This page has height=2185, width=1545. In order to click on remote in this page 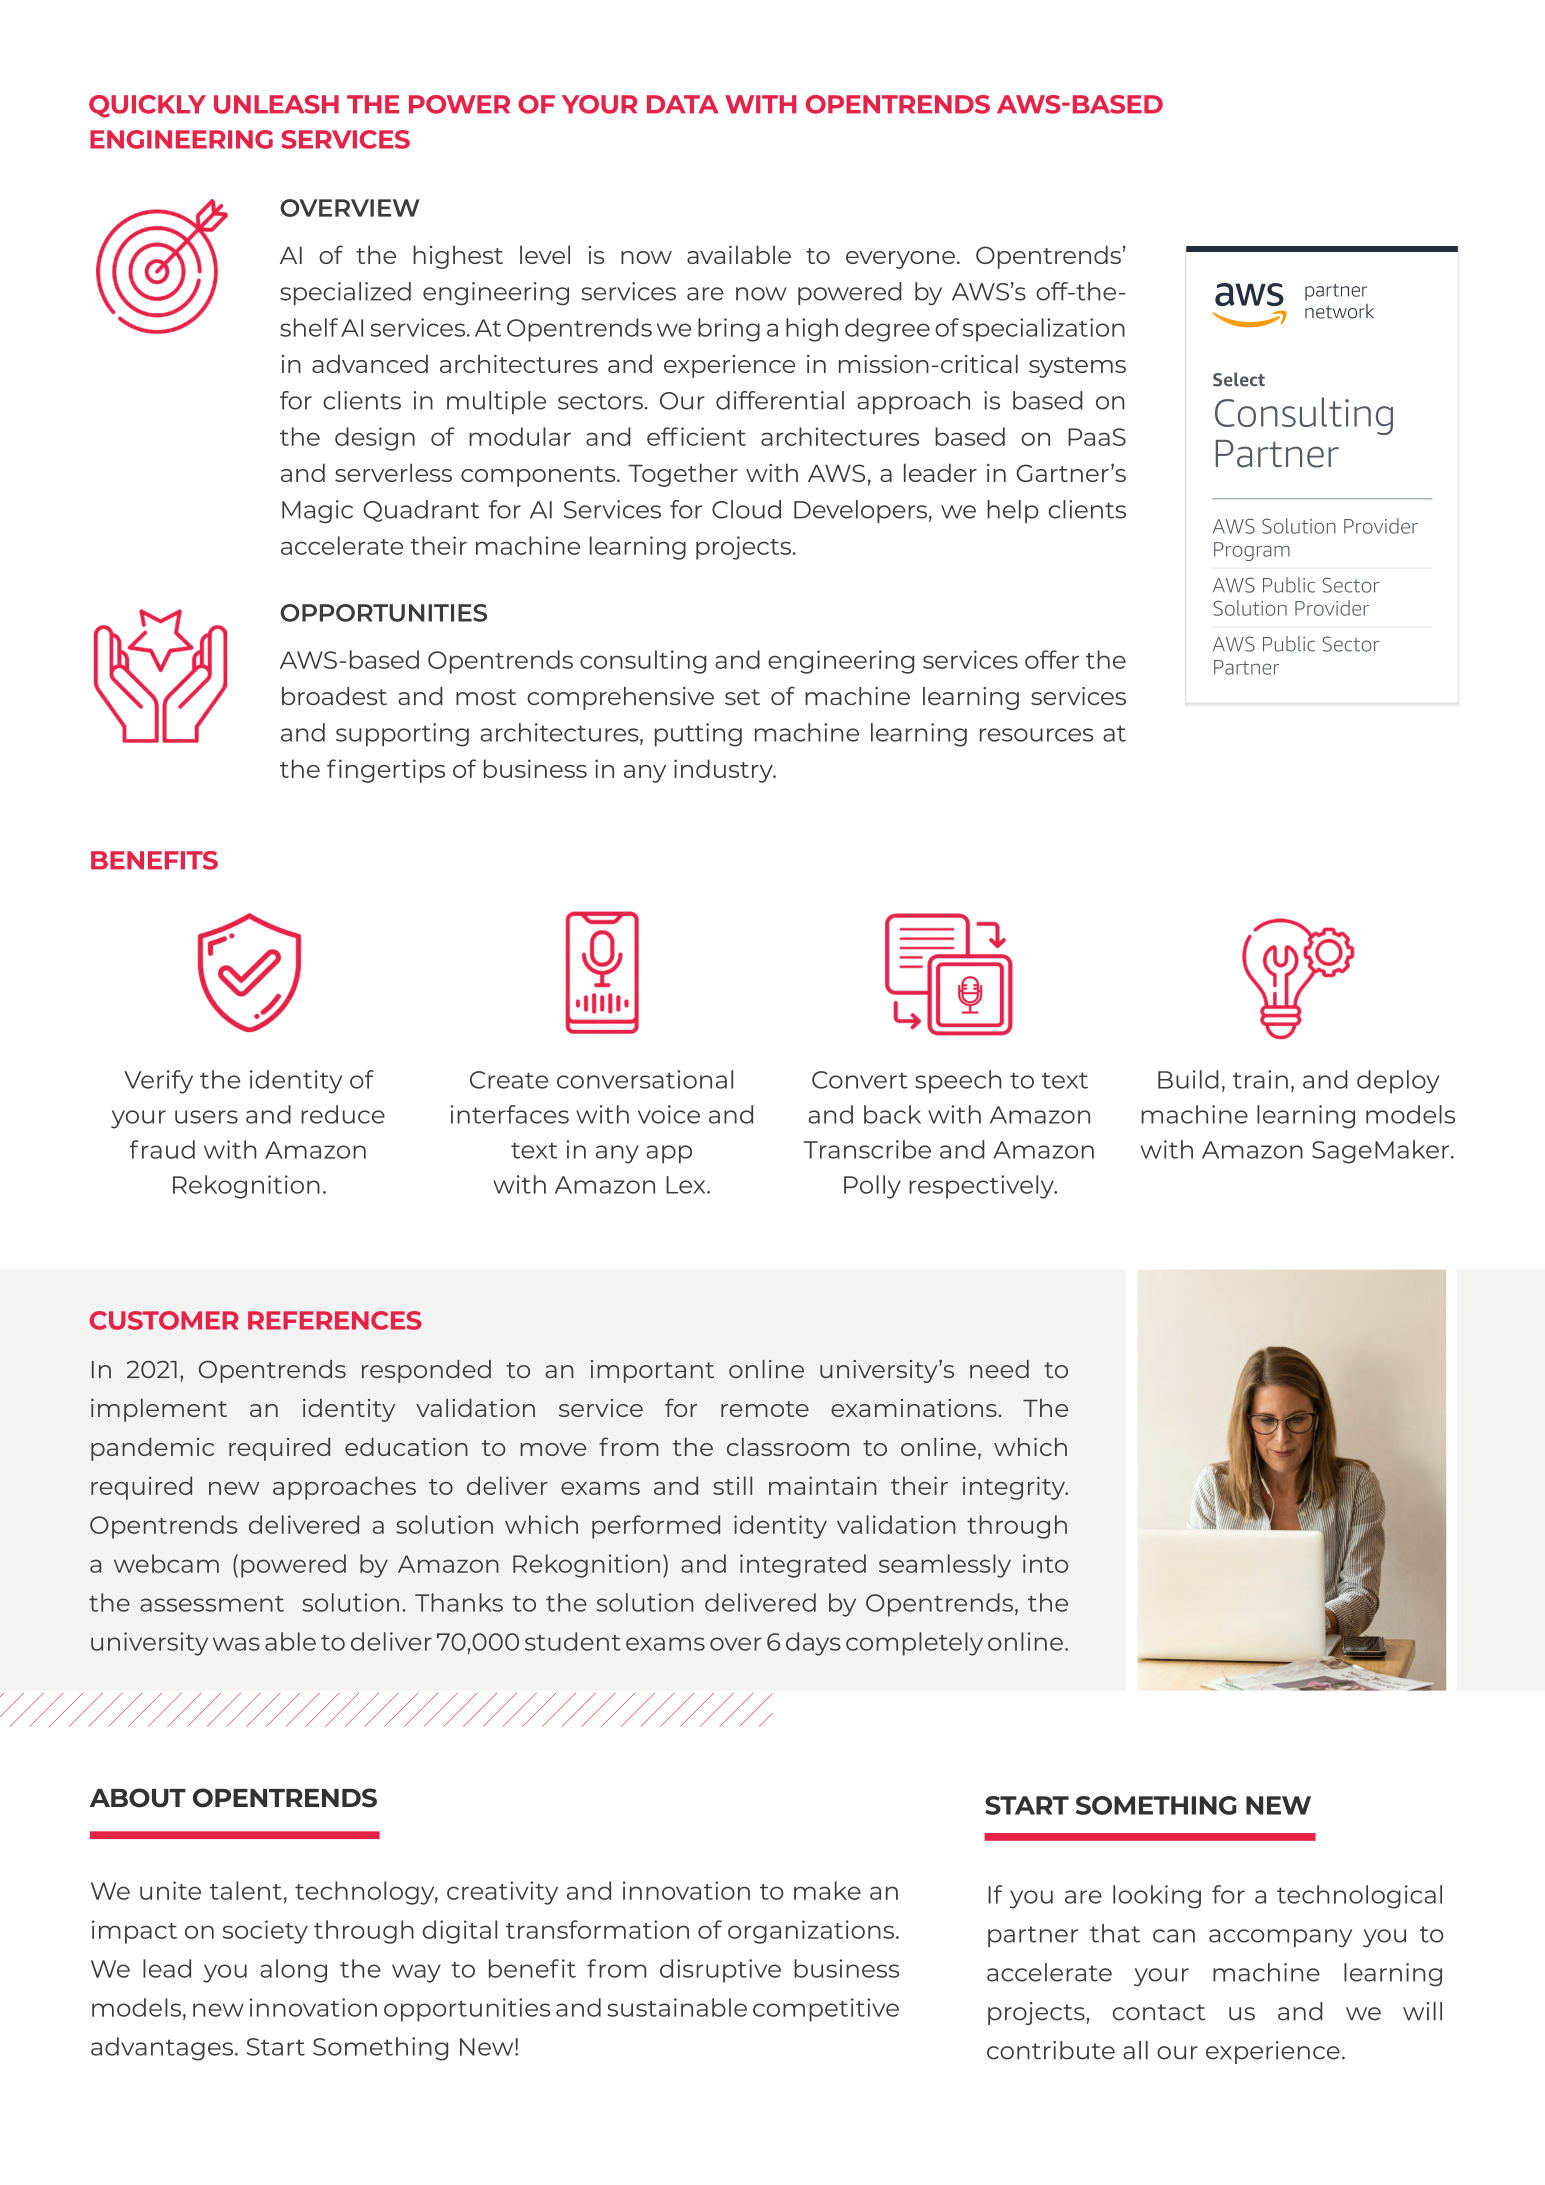, I will do `click(765, 1409)`.
